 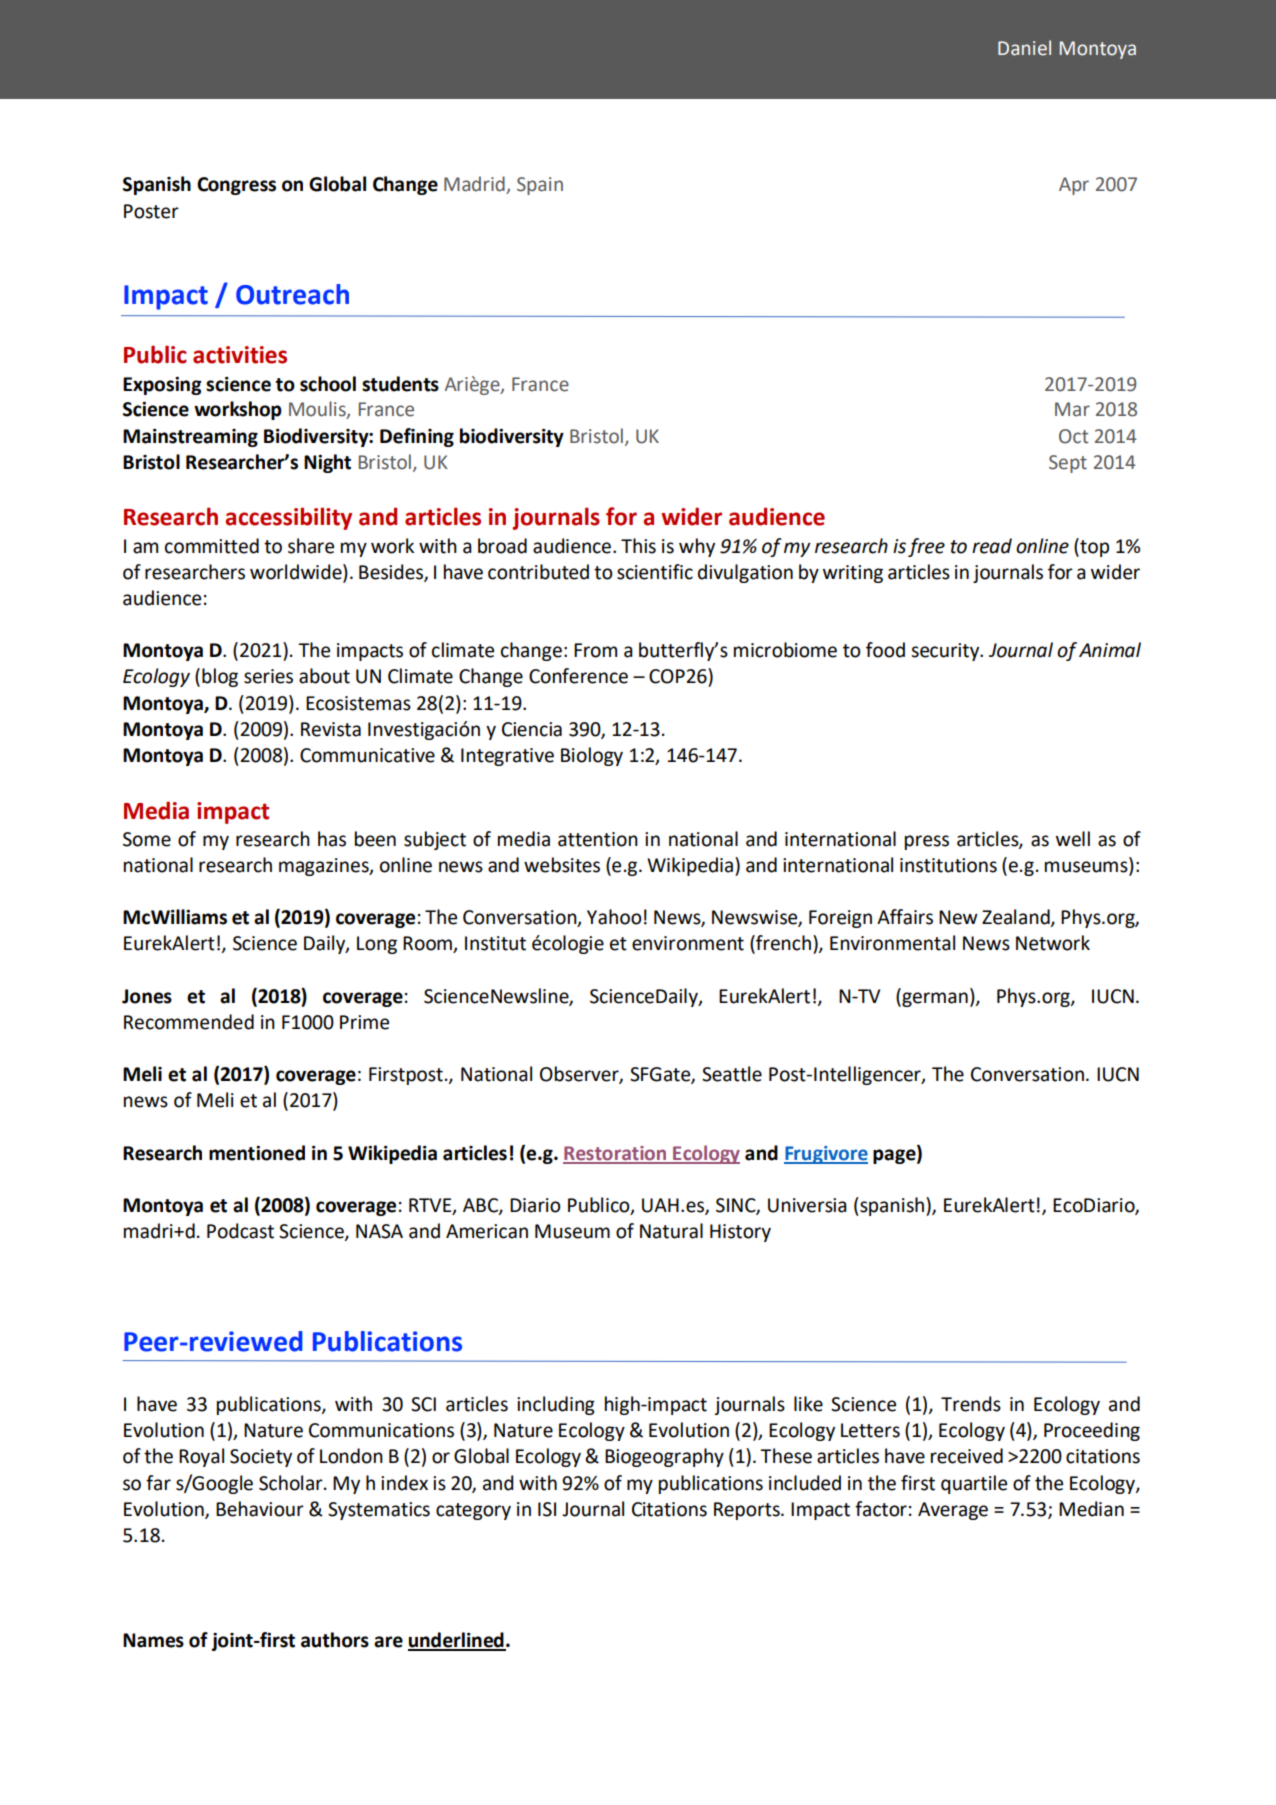 I want to click on Congress, so click(x=236, y=186).
